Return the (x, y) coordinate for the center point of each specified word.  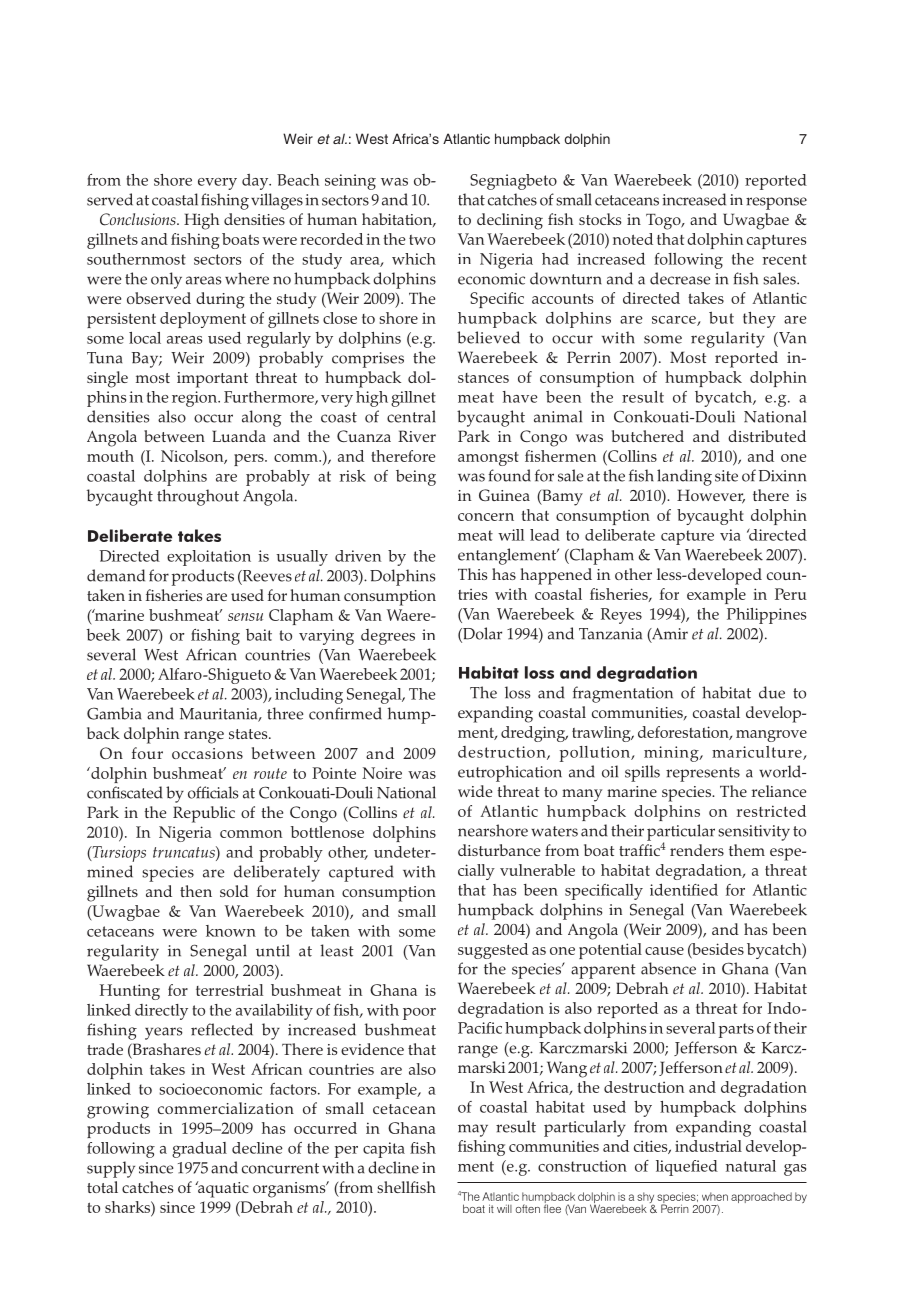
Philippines (766, 616)
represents (703, 774)
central (411, 416)
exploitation (209, 558)
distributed (767, 436)
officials (213, 792)
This (473, 574)
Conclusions (139, 219)
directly (161, 1012)
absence (668, 968)
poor (419, 1014)
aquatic (222, 1189)
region (195, 399)
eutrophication (510, 773)
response (776, 203)
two (422, 240)
